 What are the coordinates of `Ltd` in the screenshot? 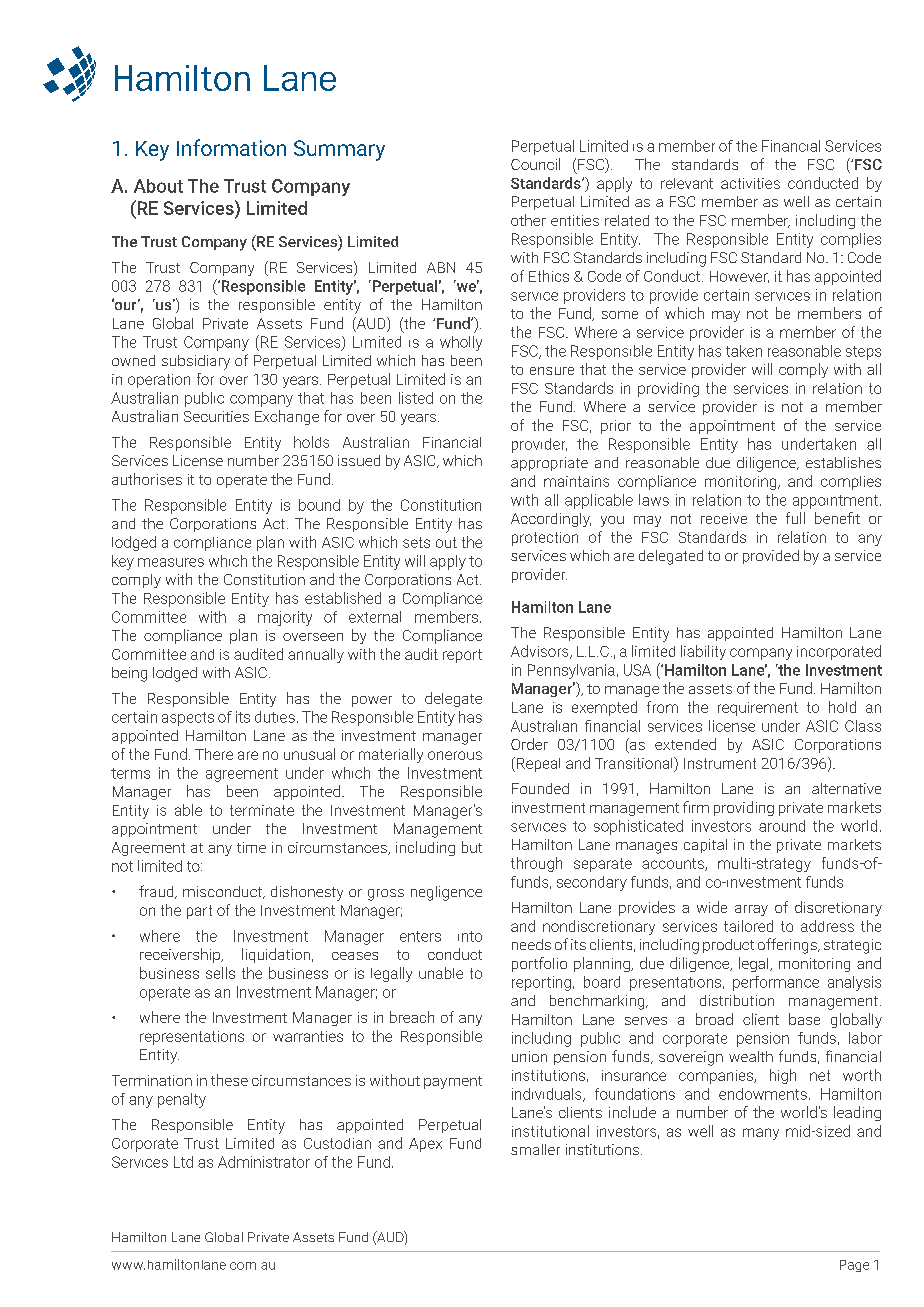 It's located at (183, 1162).
